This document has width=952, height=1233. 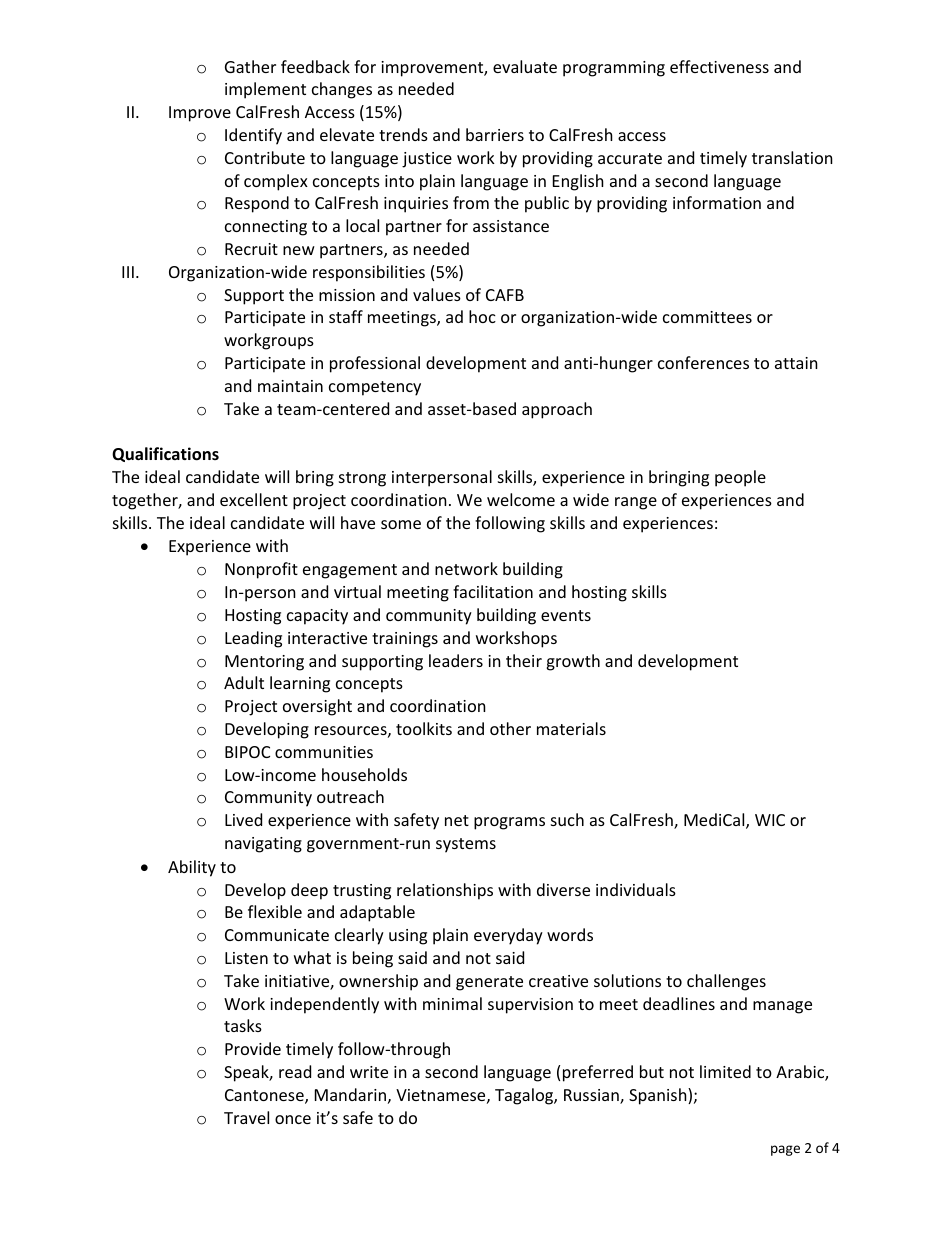 What do you see at coordinates (719, 66) in the document?
I see `effectiveness` at bounding box center [719, 66].
